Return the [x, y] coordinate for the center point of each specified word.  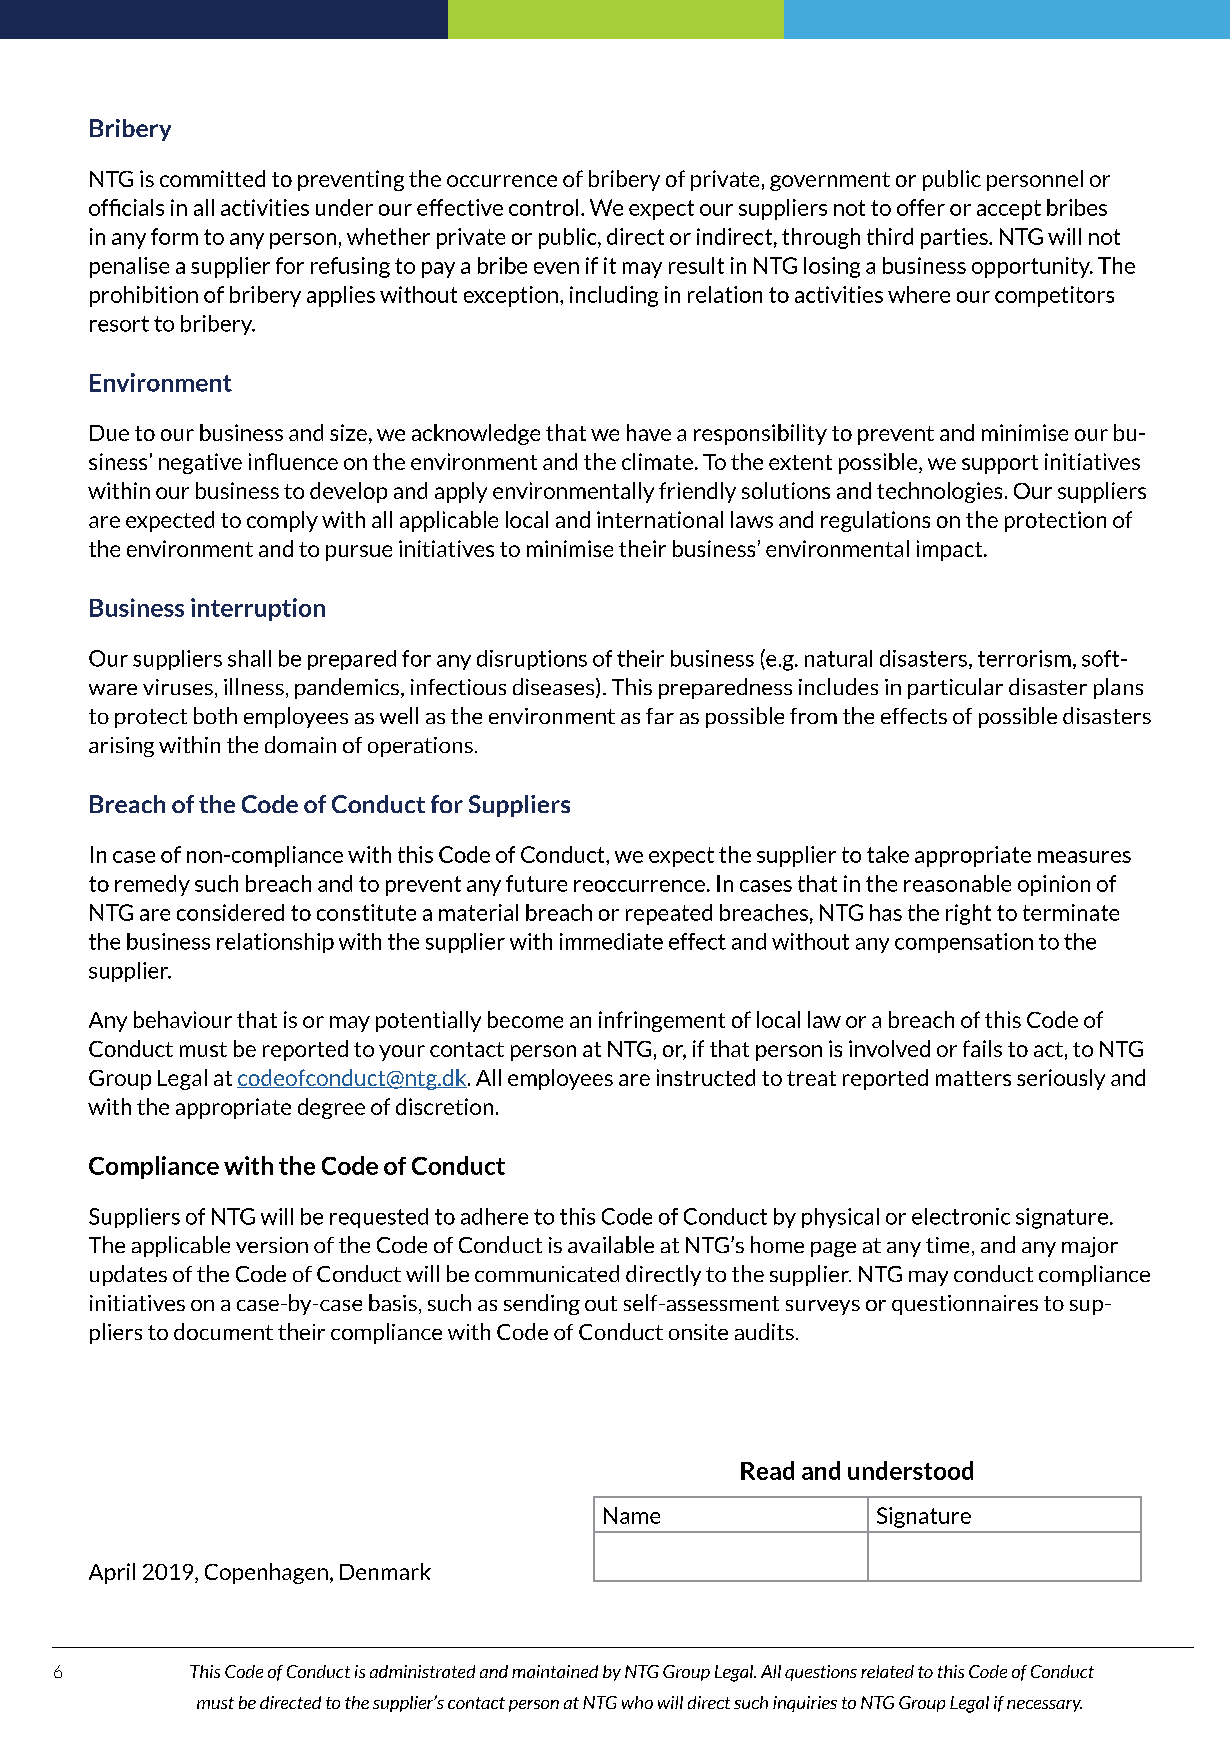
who [637, 1702]
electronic [961, 1216]
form [174, 236]
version [272, 1245]
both [215, 715]
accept [1009, 210]
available [611, 1244]
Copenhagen [266, 1573]
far [660, 716]
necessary [1044, 1706]
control [543, 207]
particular [955, 688]
